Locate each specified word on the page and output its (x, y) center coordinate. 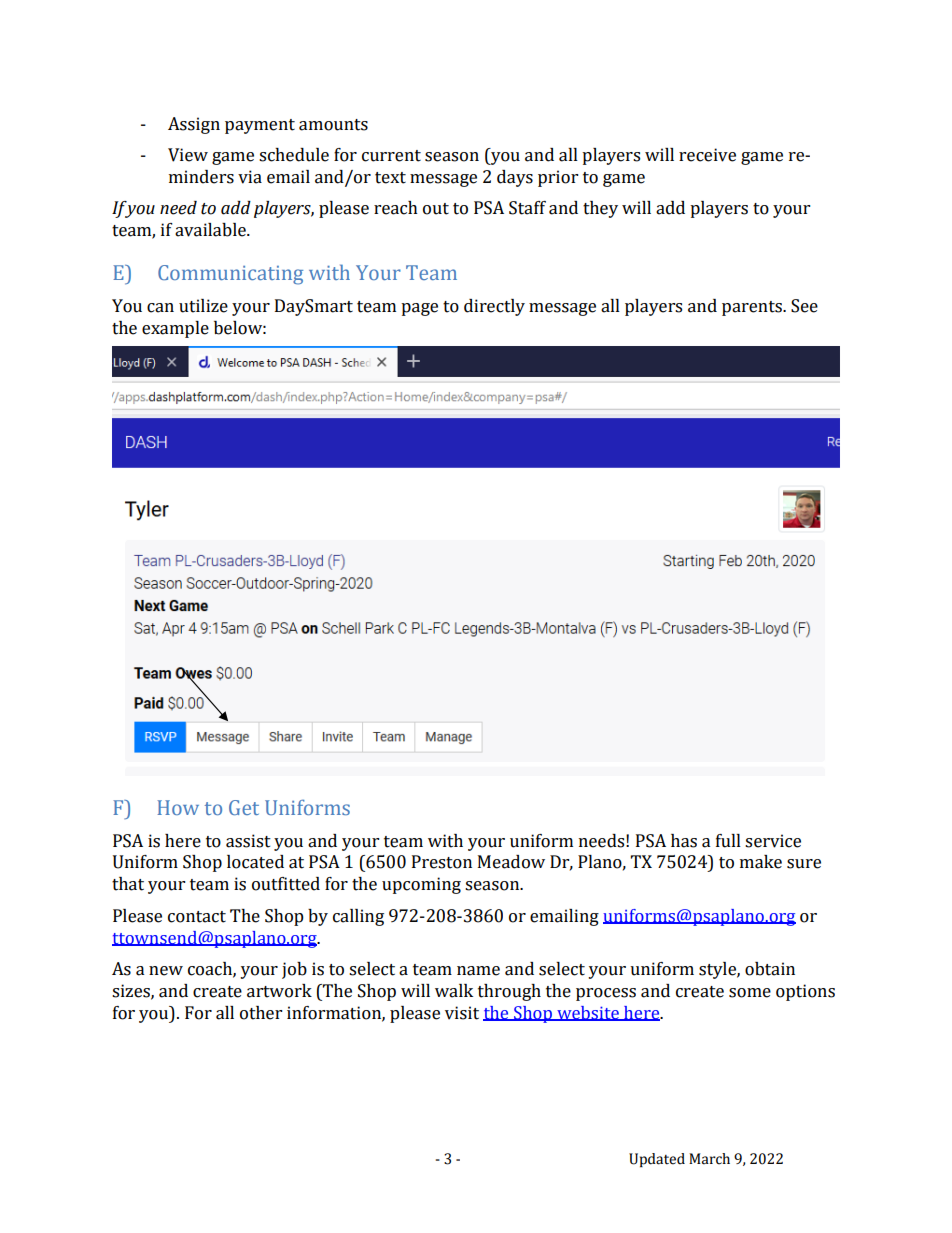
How (178, 807)
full (728, 841)
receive (707, 155)
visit (462, 1013)
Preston (442, 862)
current (391, 156)
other (261, 1013)
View (188, 155)
